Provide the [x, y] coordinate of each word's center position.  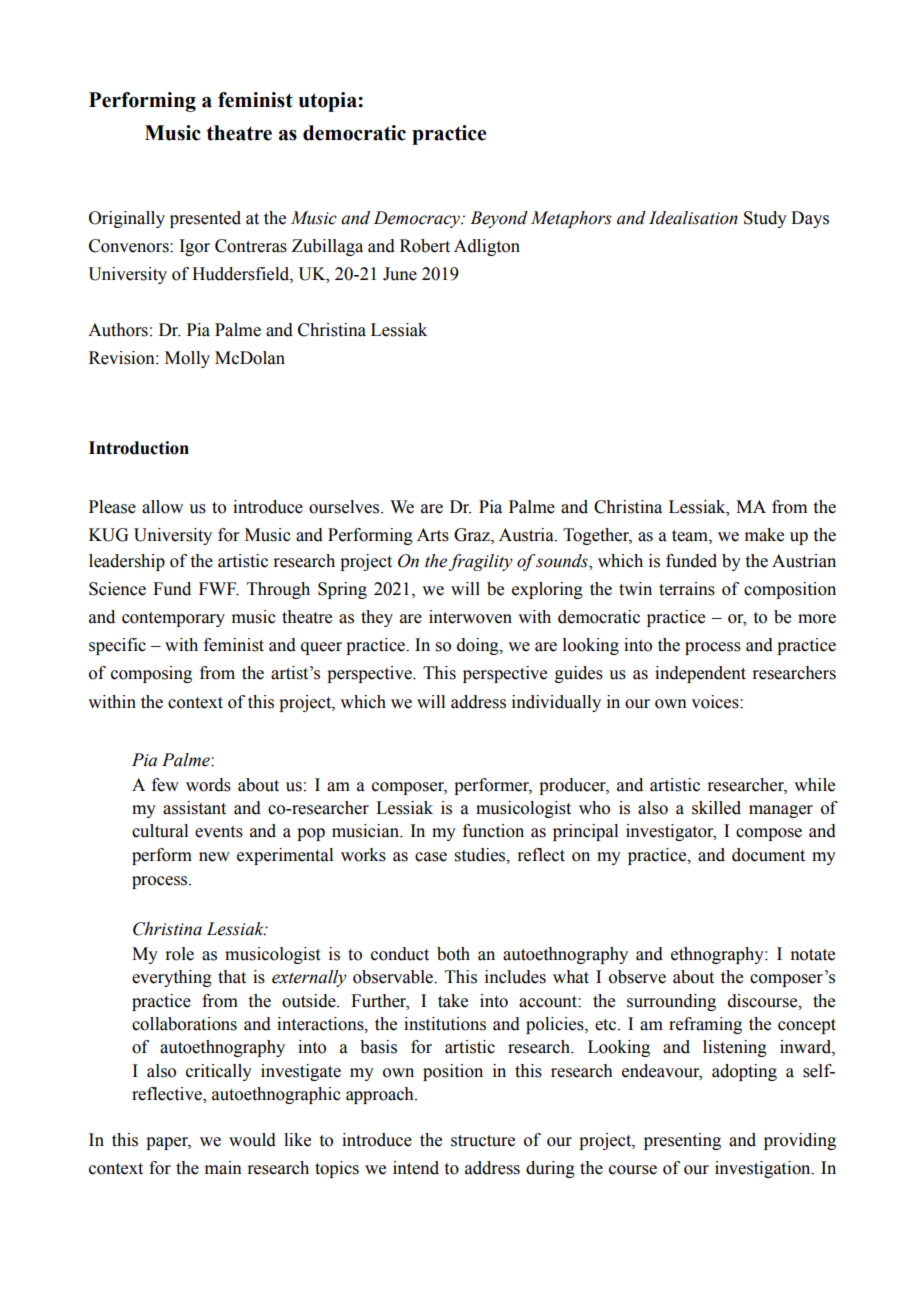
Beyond [499, 219]
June [400, 274]
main [223, 1168]
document [768, 855]
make [764, 535]
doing [479, 646]
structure [483, 1141]
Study [765, 219]
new [214, 857]
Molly [187, 359]
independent [700, 674]
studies [481, 855]
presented [205, 219]
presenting [682, 1141]
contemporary [173, 619]
